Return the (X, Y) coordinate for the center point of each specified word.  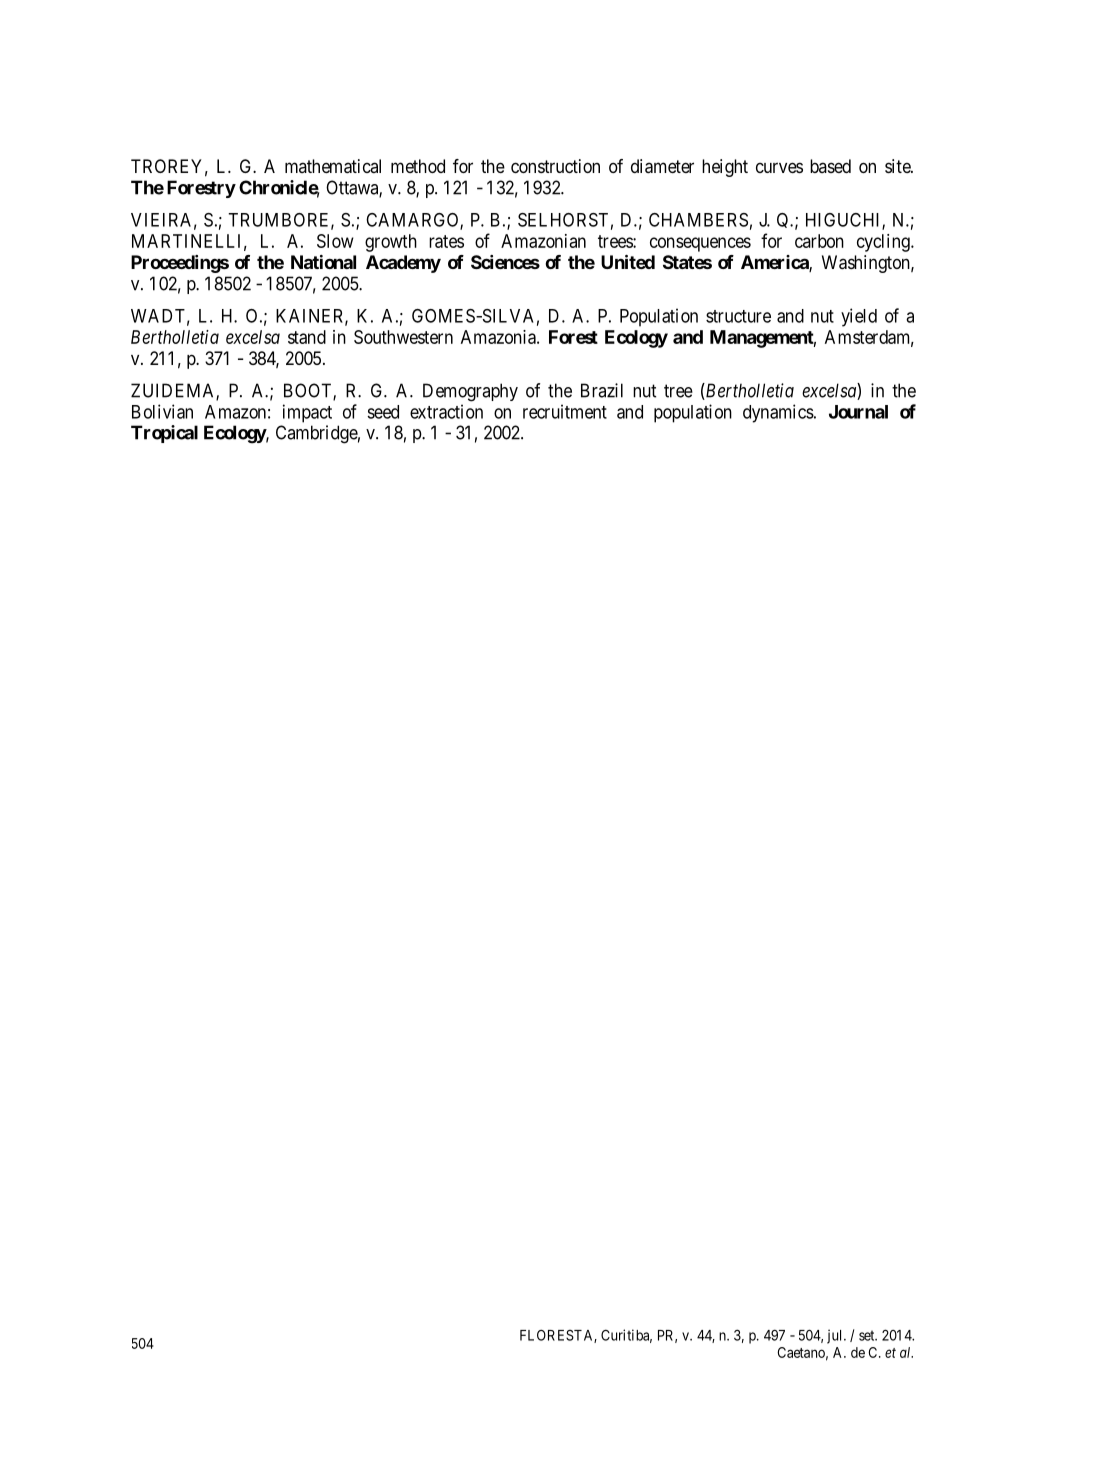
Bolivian (162, 411)
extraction (446, 411)
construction (555, 166)
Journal (858, 412)
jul (836, 1336)
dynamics (778, 413)
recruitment (565, 411)
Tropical (164, 434)
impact (307, 413)
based (830, 166)
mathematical (333, 166)
